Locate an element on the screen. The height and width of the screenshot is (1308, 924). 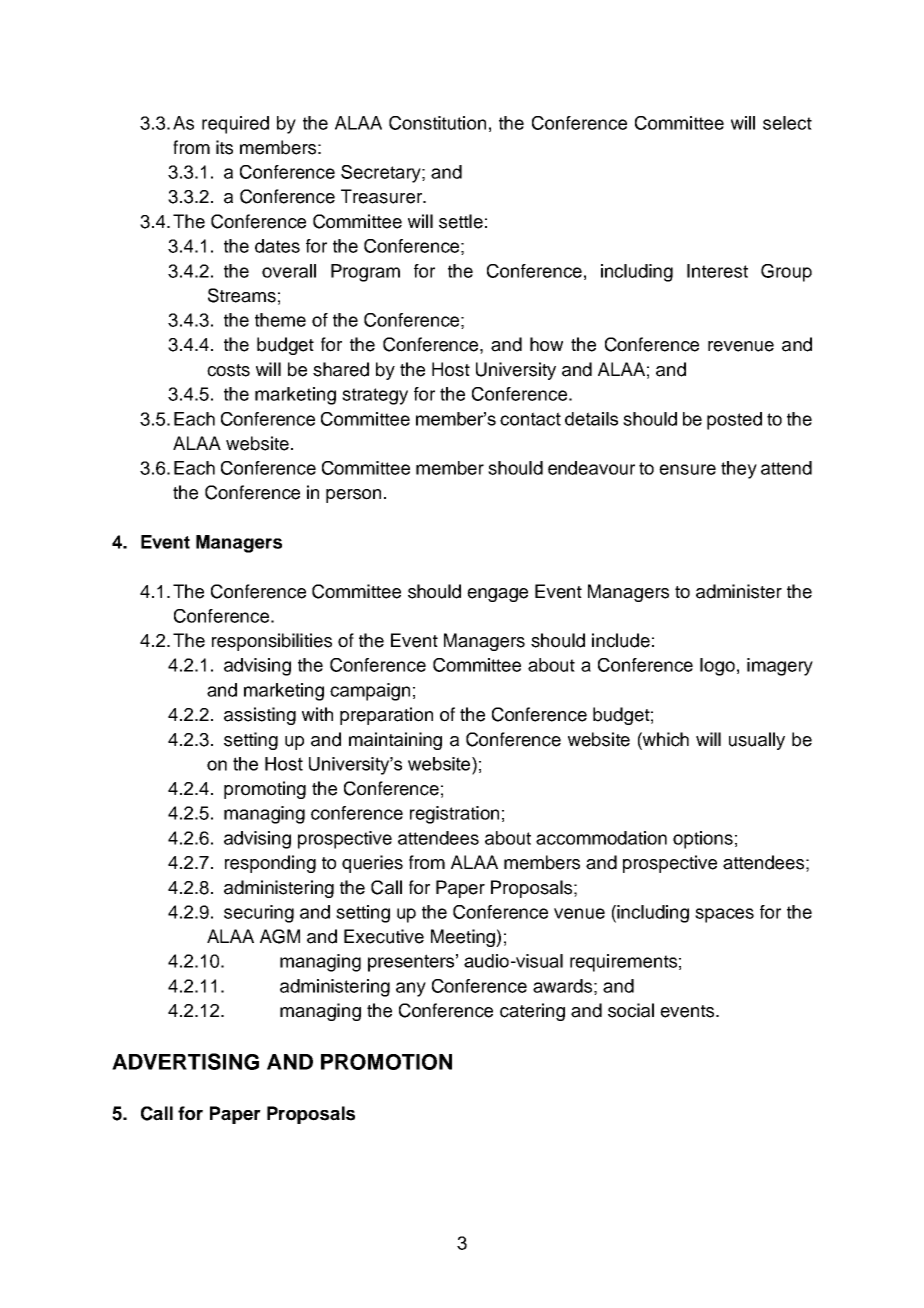
its is located at coordinates (224, 147).
